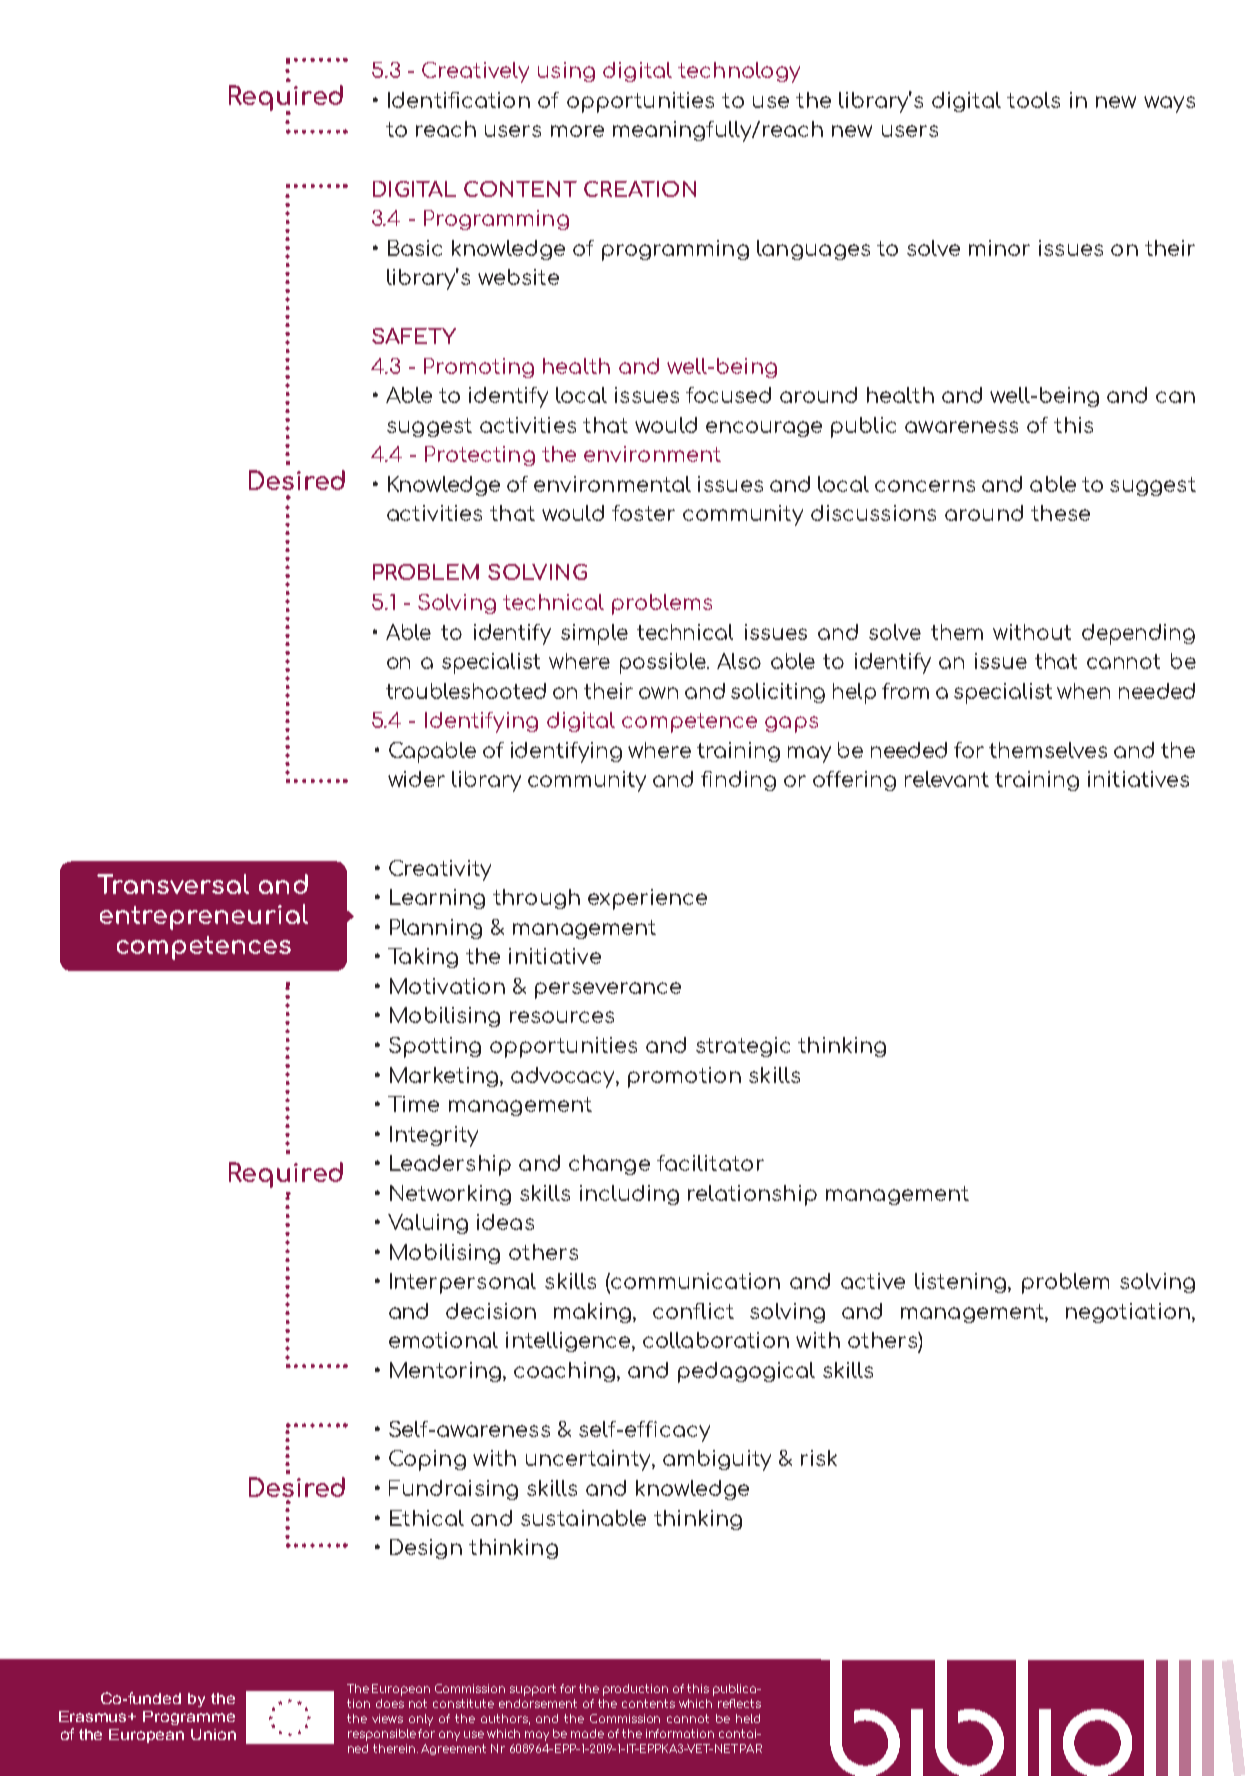 The width and height of the page is (1256, 1776). I want to click on tools, so click(1033, 100).
